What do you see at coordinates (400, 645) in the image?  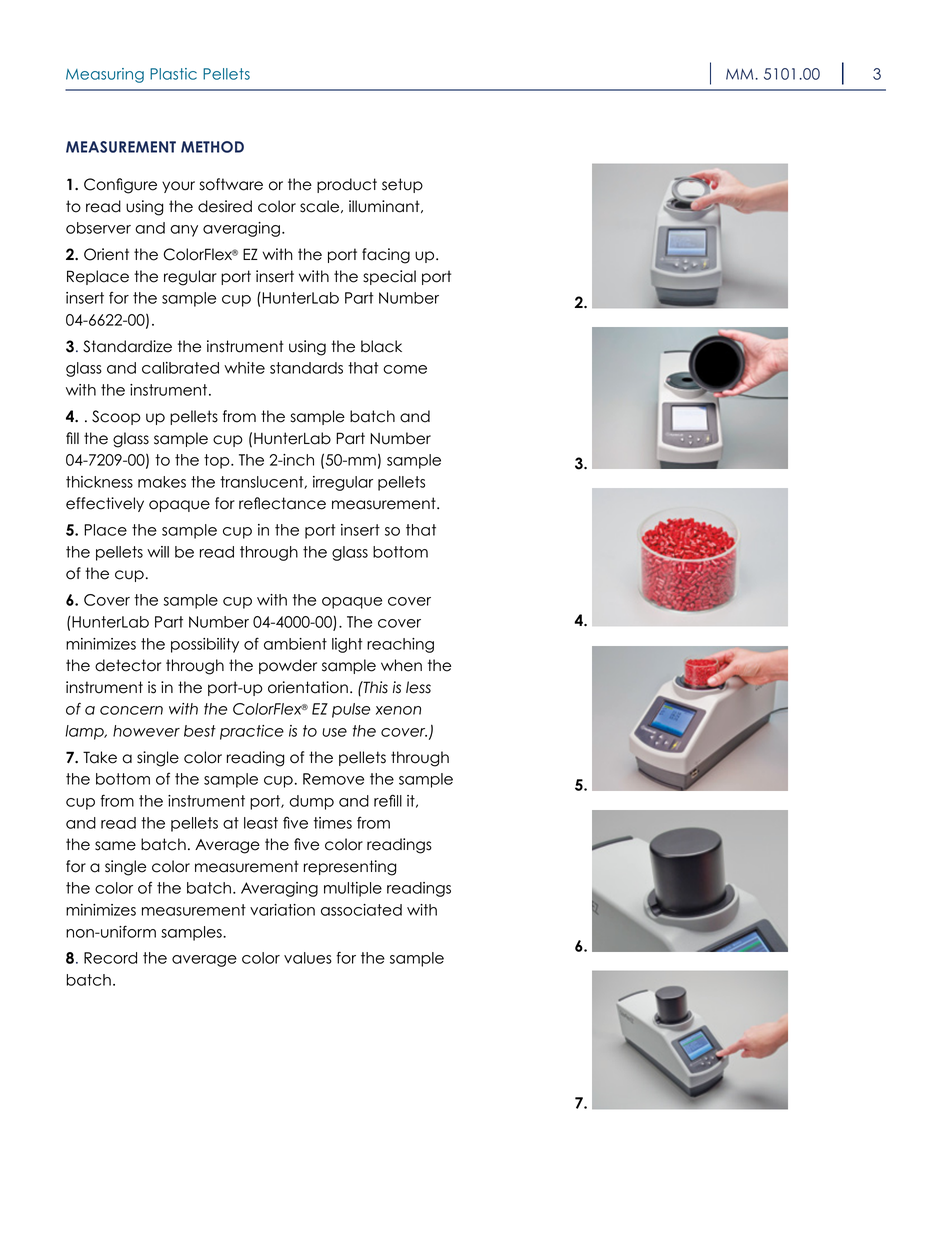 I see `reaching` at bounding box center [400, 645].
